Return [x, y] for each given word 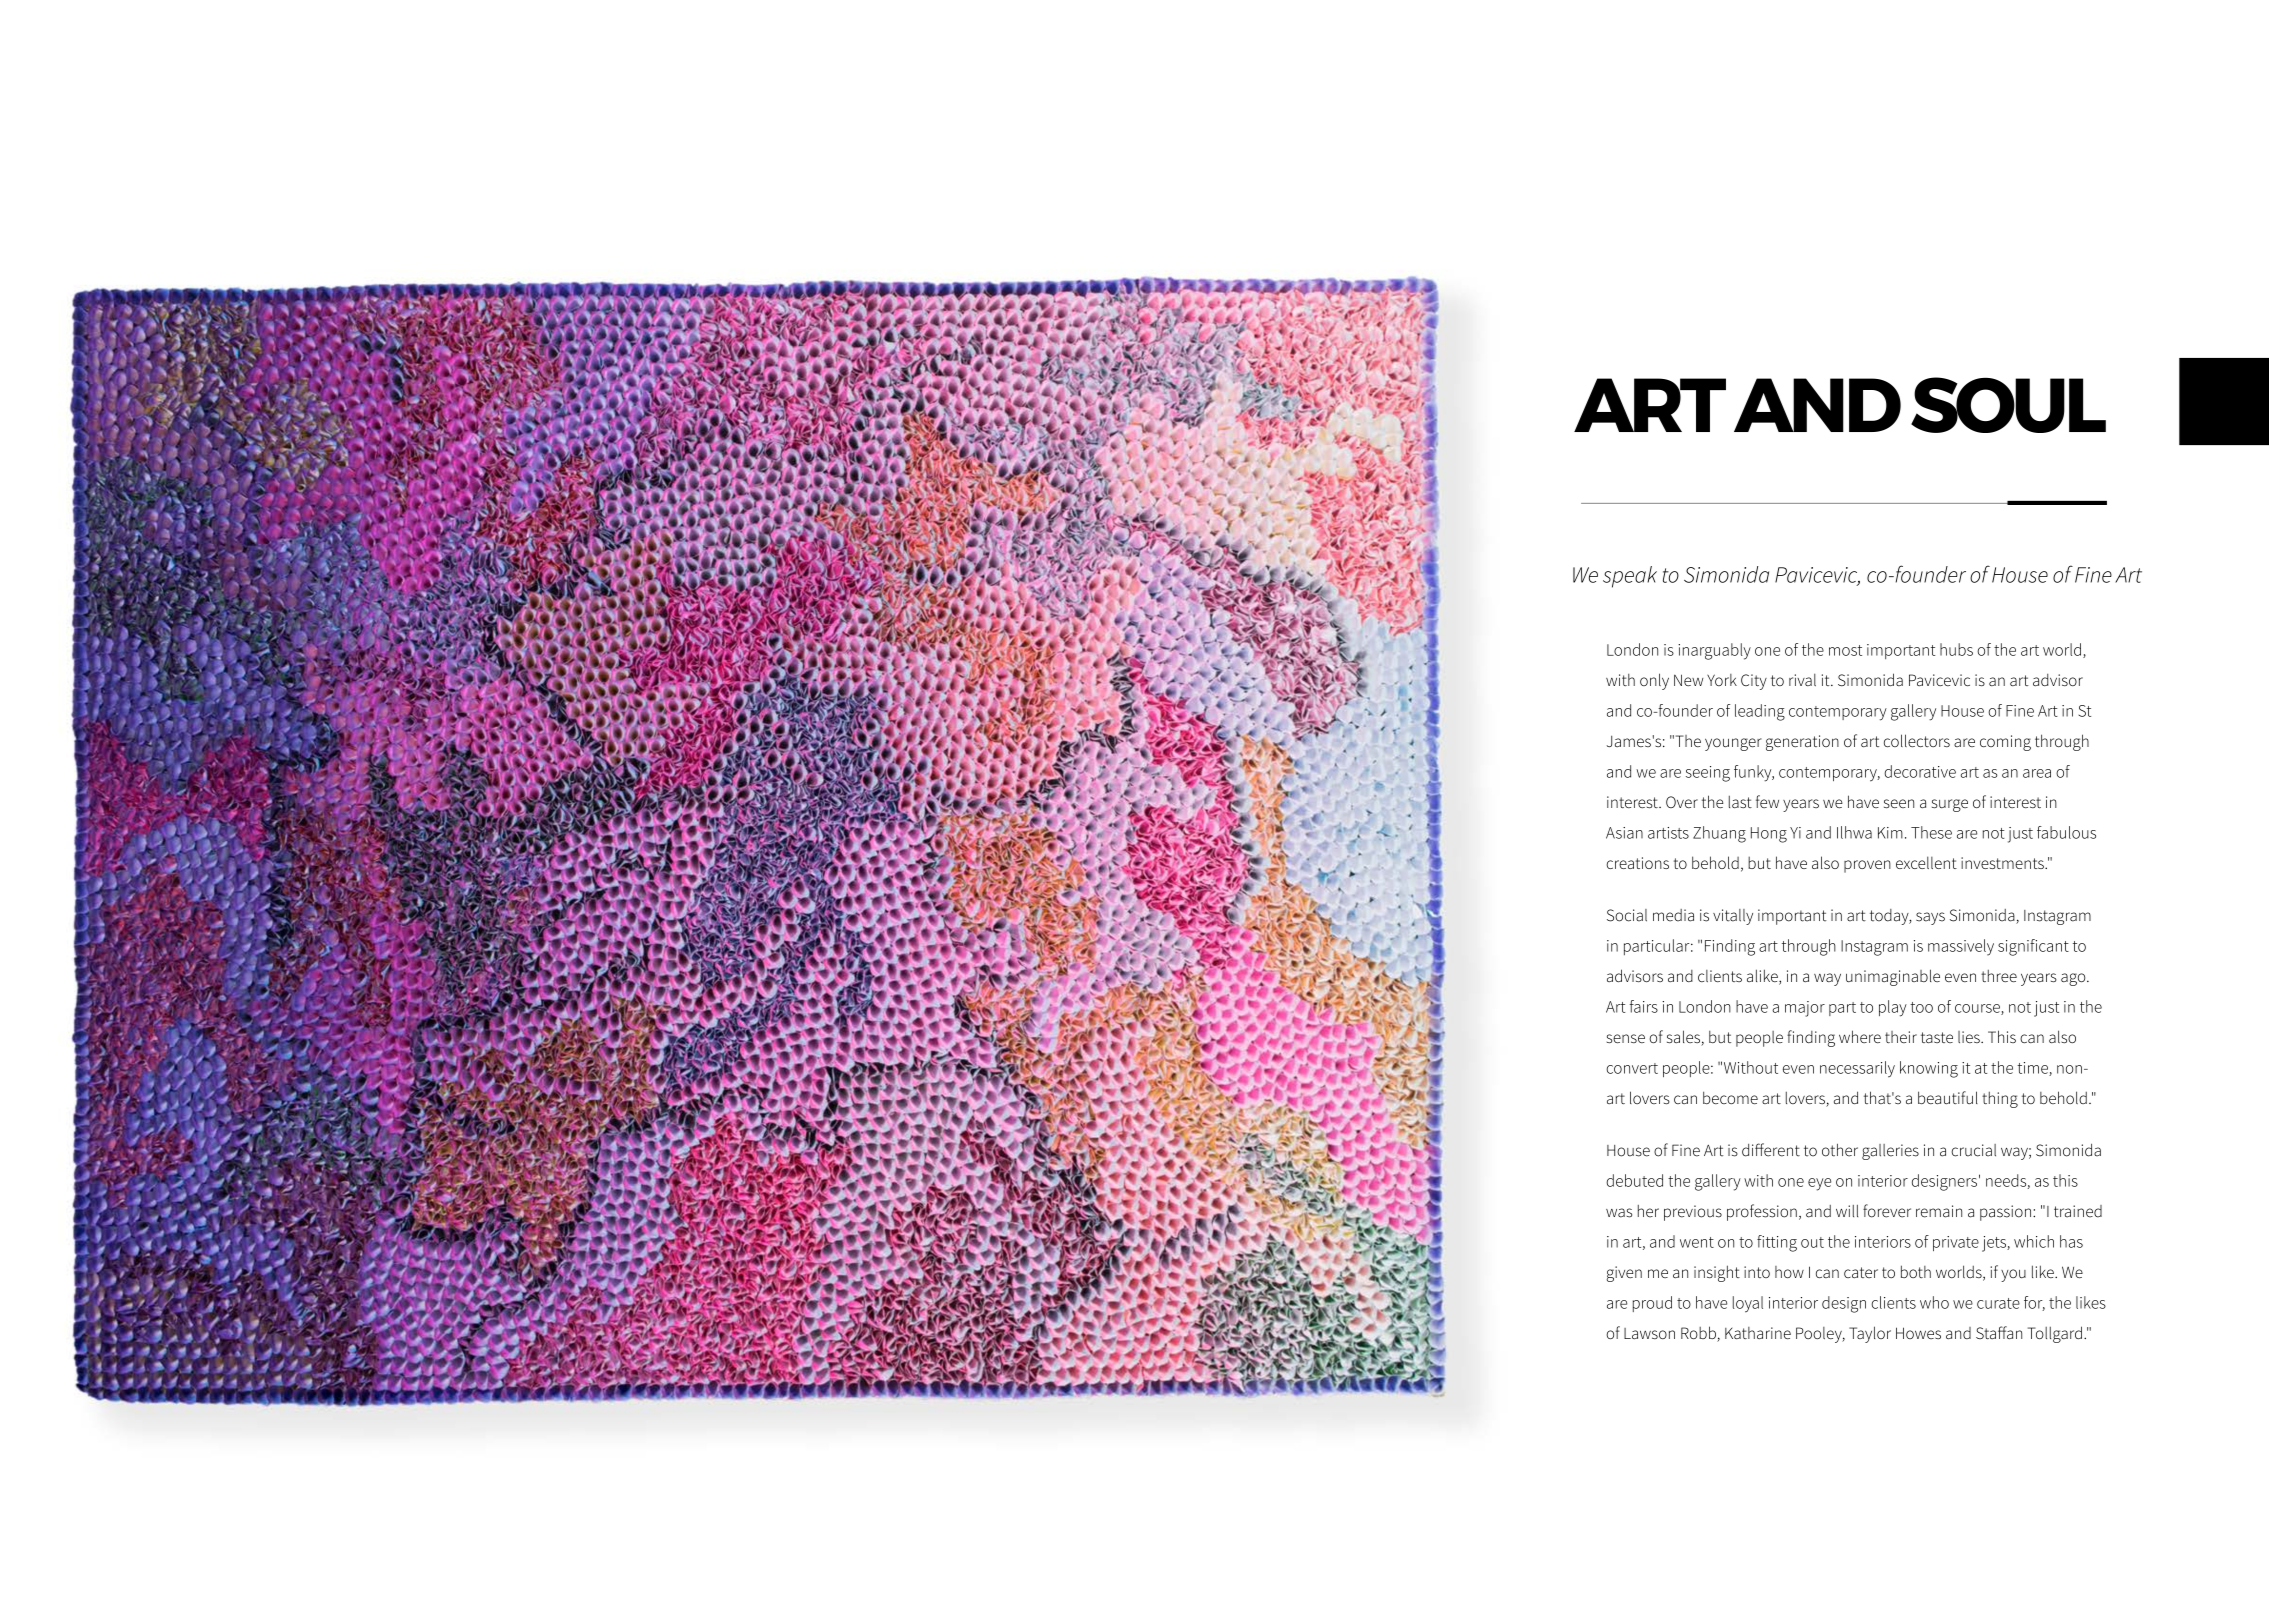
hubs [1956, 649]
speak [1630, 577]
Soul [2008, 405]
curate [1998, 1303]
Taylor [1870, 1334]
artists [1668, 833]
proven [1867, 866]
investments [2003, 863]
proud [1652, 1304]
